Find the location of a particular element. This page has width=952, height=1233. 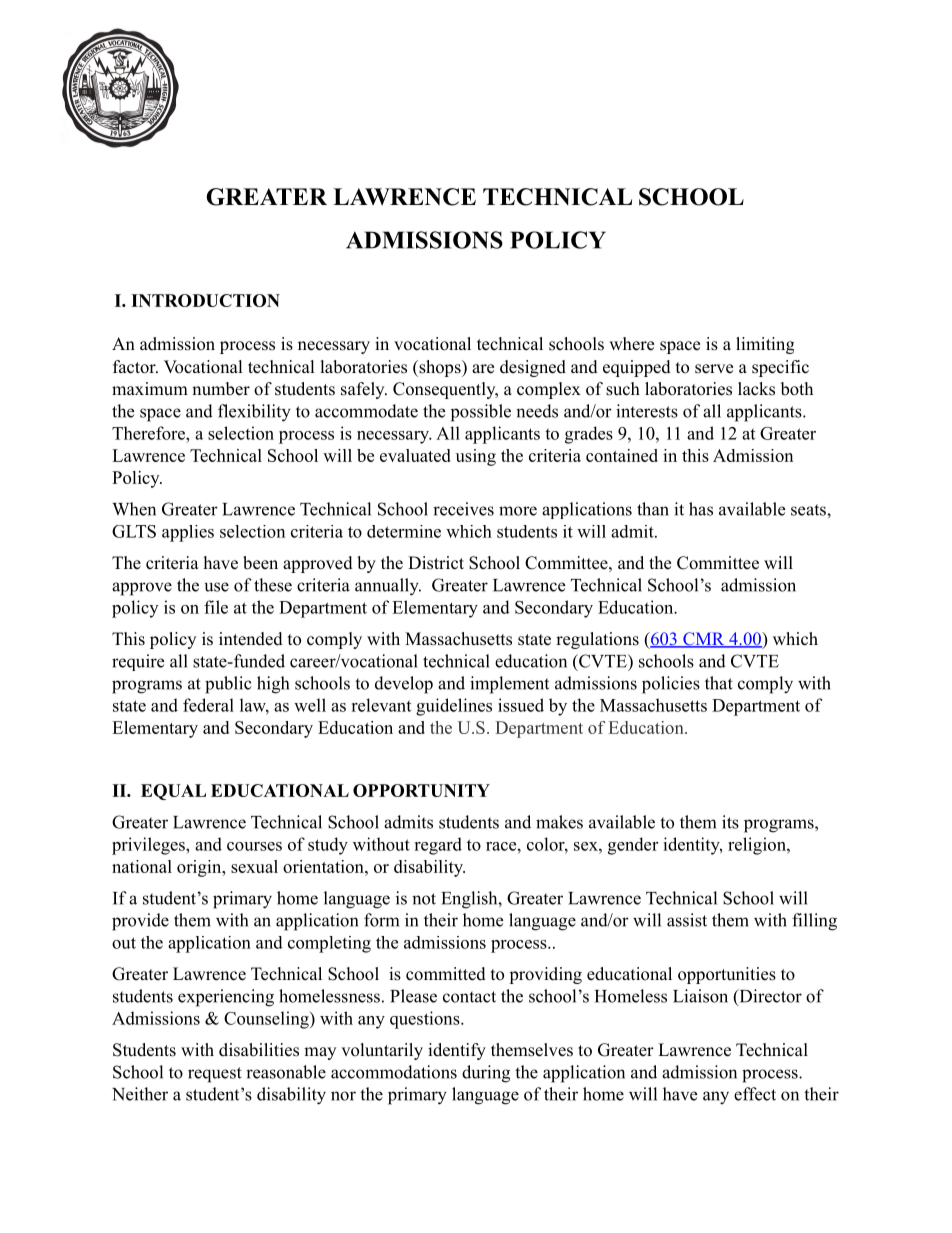

INTRODUCTION is located at coordinates (205, 300).
